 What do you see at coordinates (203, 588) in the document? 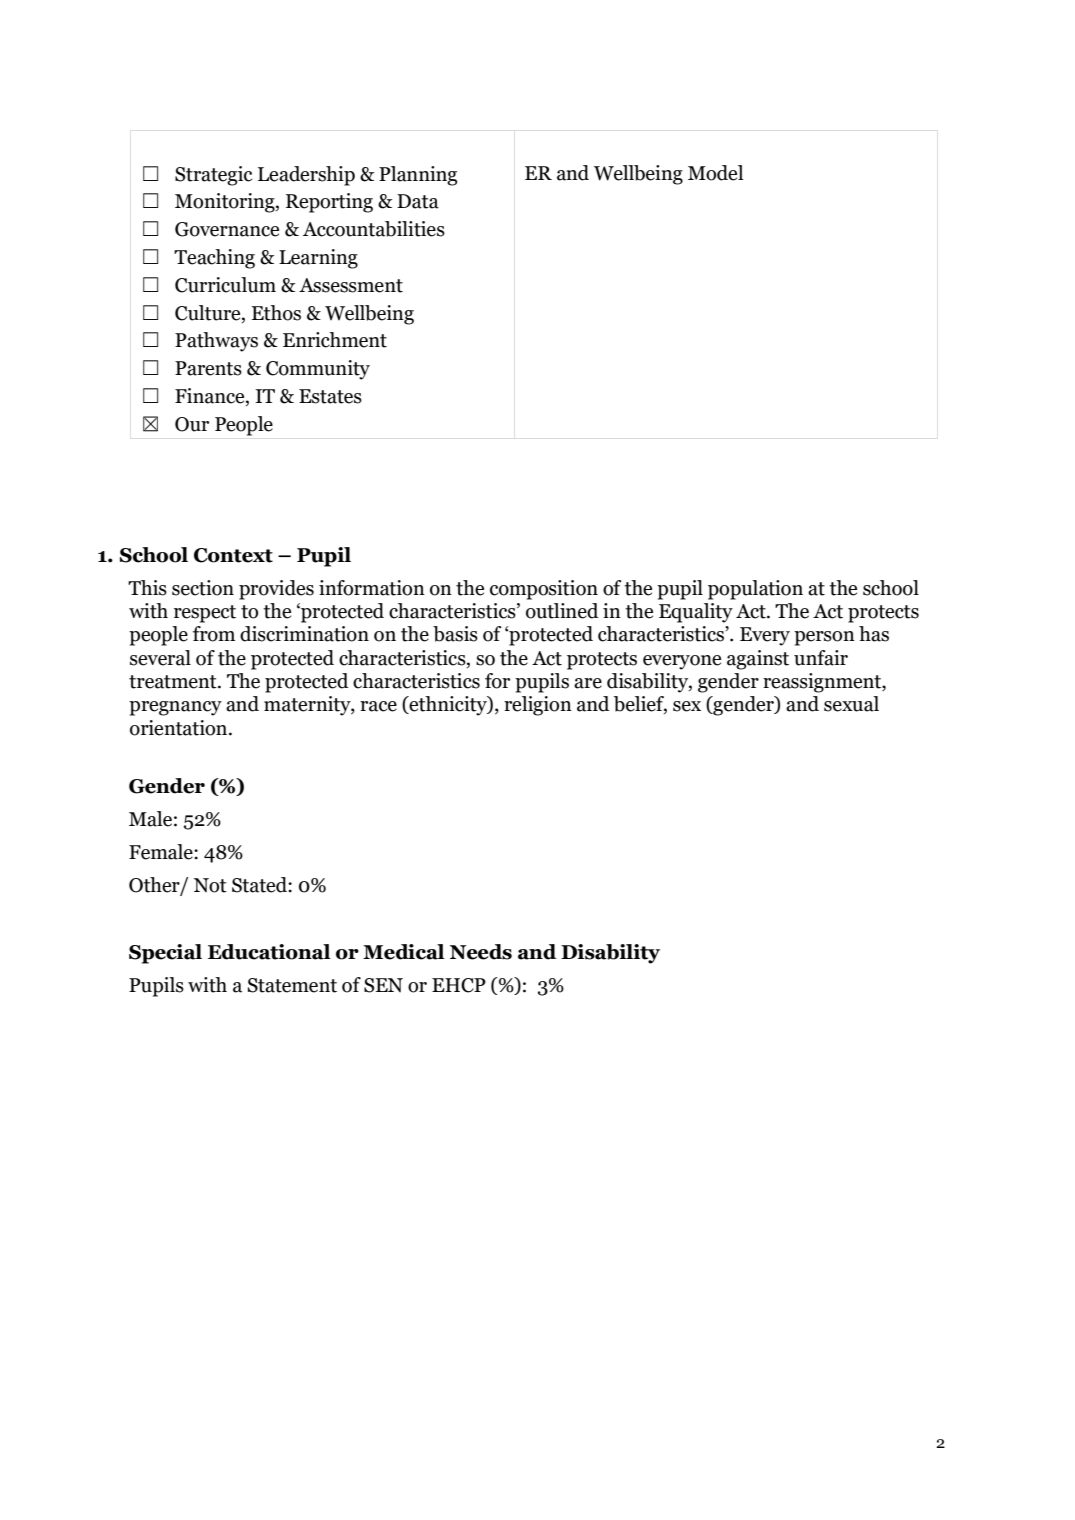
I see `section` at bounding box center [203, 588].
